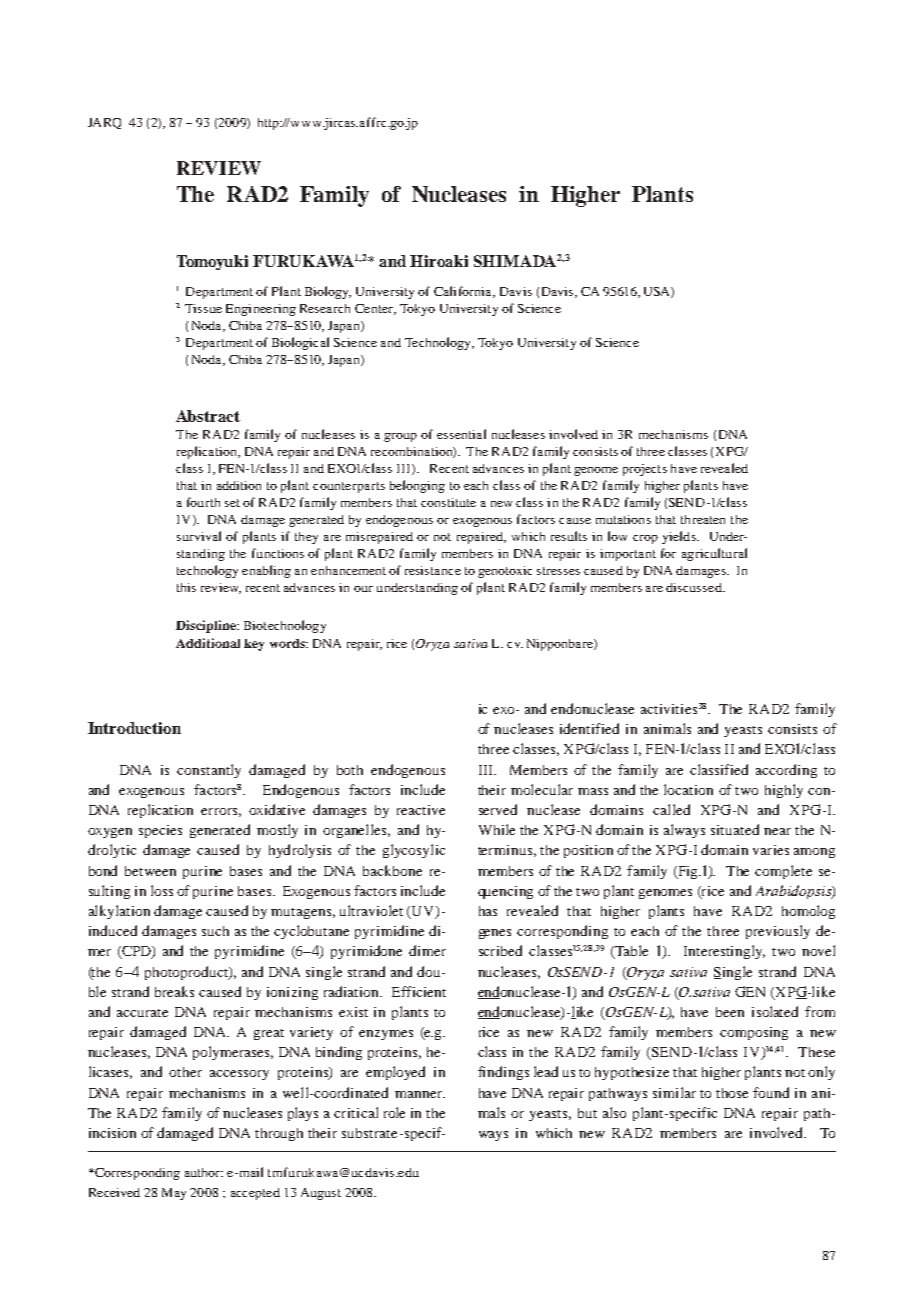 The image size is (924, 1308). I want to click on author, so click(203, 1172).
